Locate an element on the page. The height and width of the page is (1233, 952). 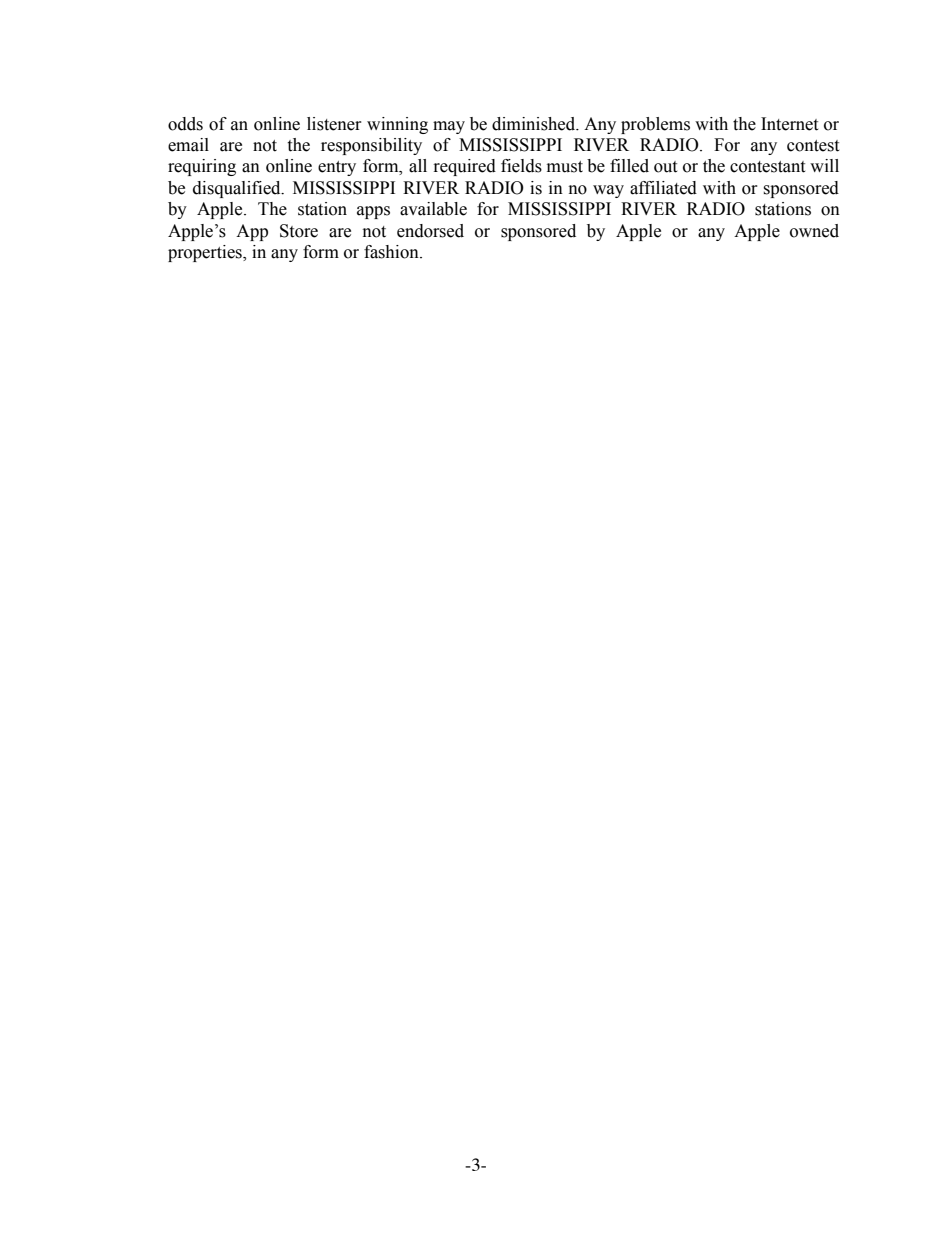
affiliated is located at coordinates (663, 188).
